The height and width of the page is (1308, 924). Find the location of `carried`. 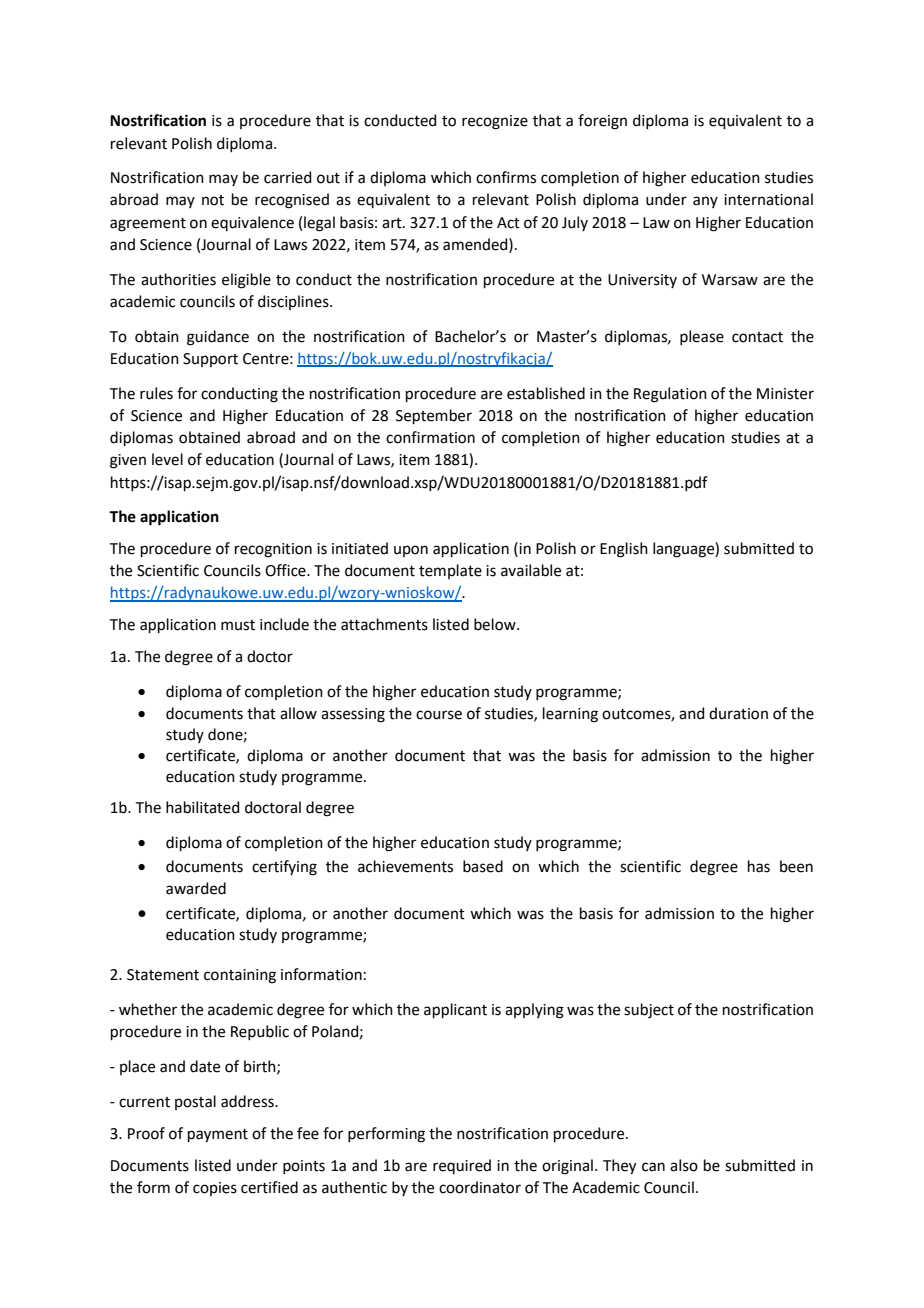

carried is located at coordinates (288, 177).
